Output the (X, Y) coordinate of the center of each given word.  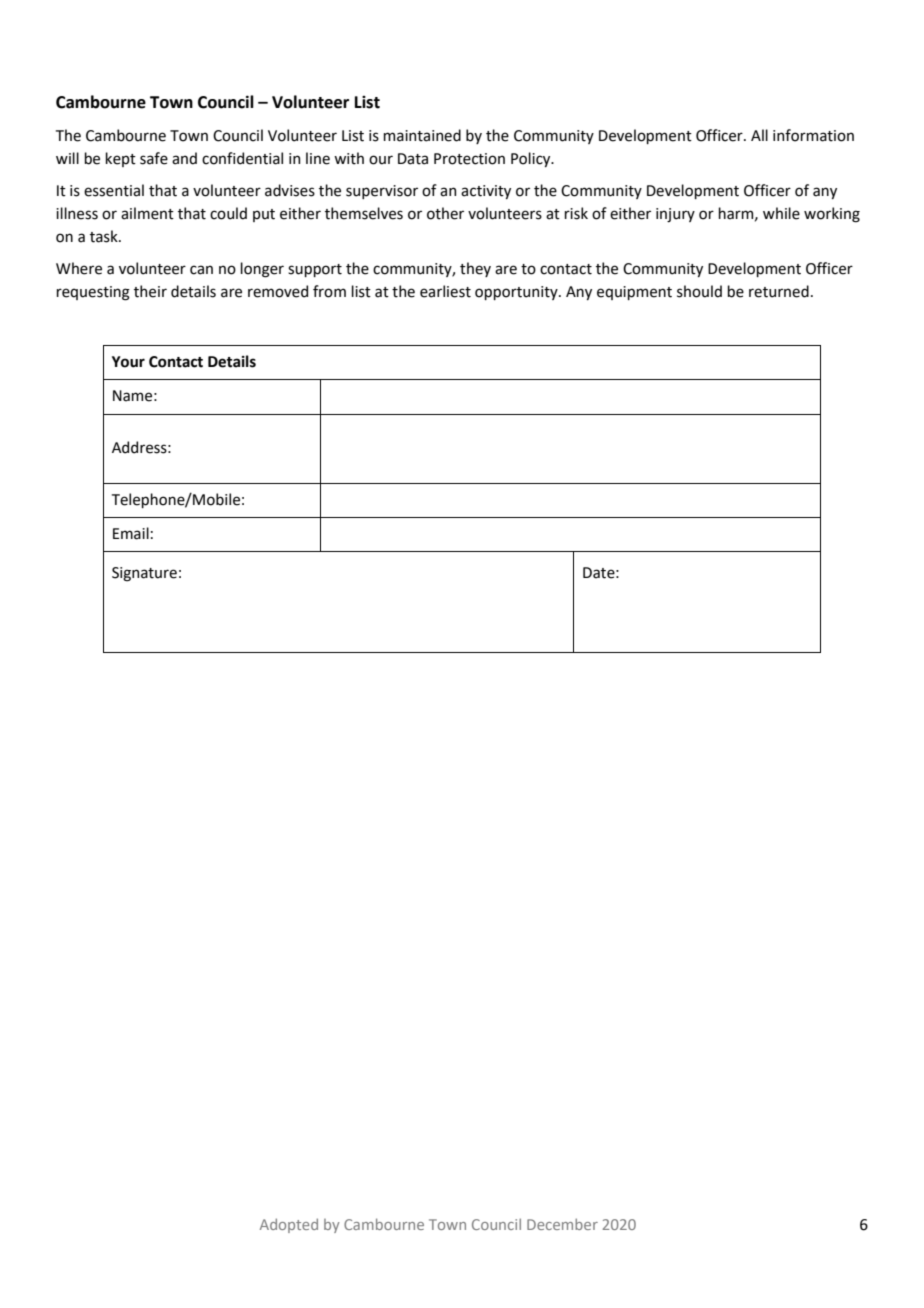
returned (779, 291)
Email (131, 533)
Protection (469, 159)
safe (154, 158)
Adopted (289, 1225)
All (759, 135)
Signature (144, 574)
